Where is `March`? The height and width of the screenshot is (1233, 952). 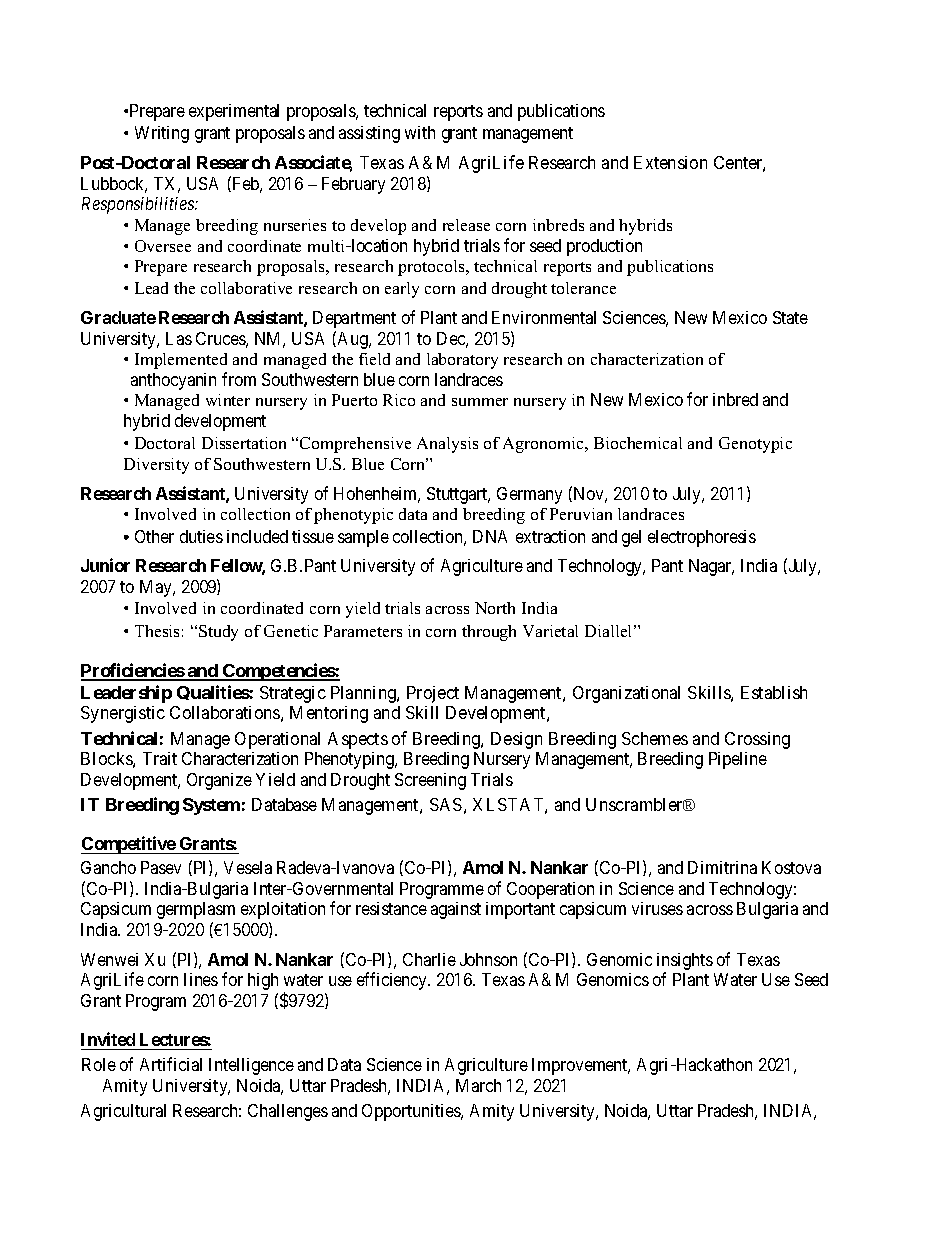
March is located at coordinates (478, 1085).
